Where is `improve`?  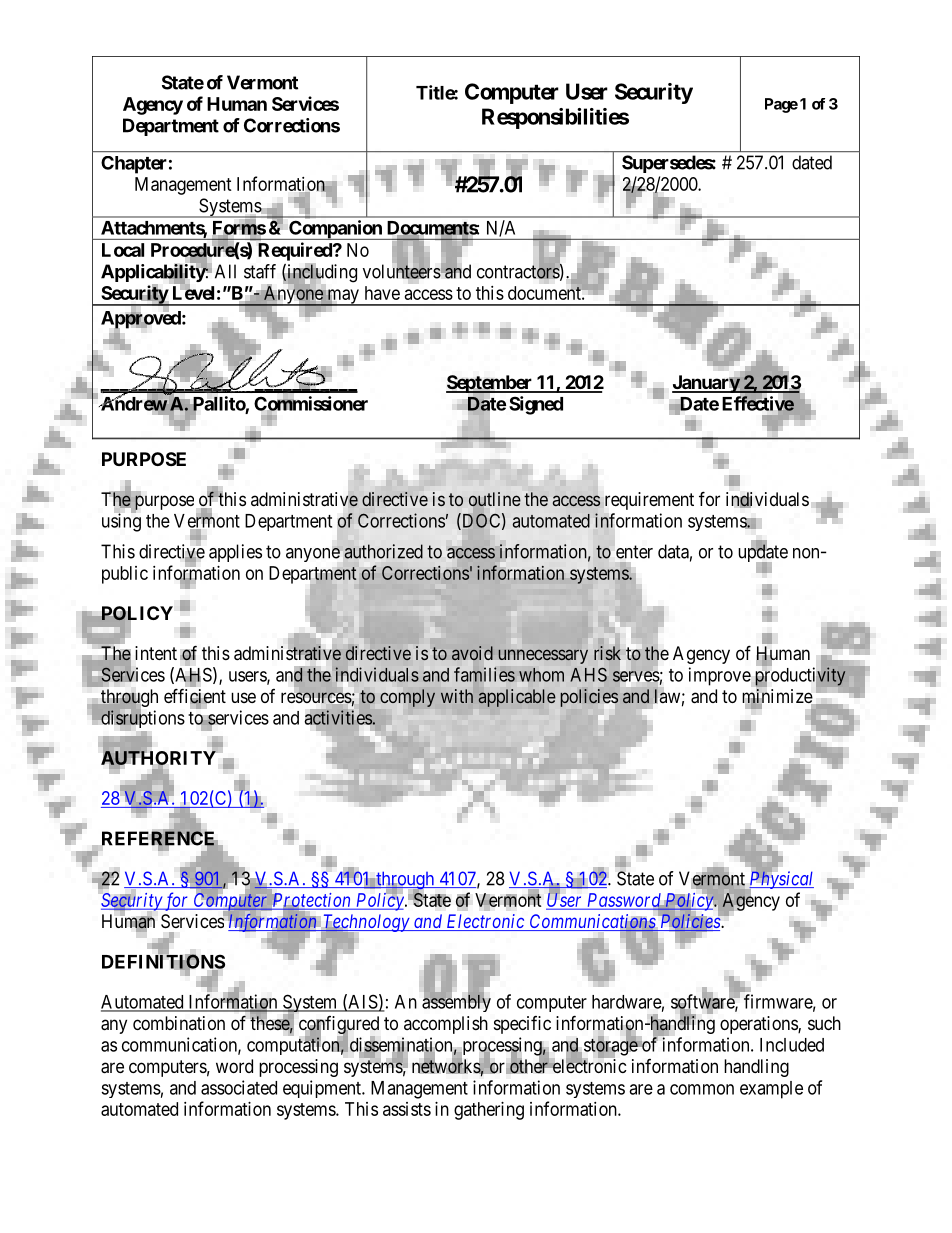 improve is located at coordinates (720, 676).
